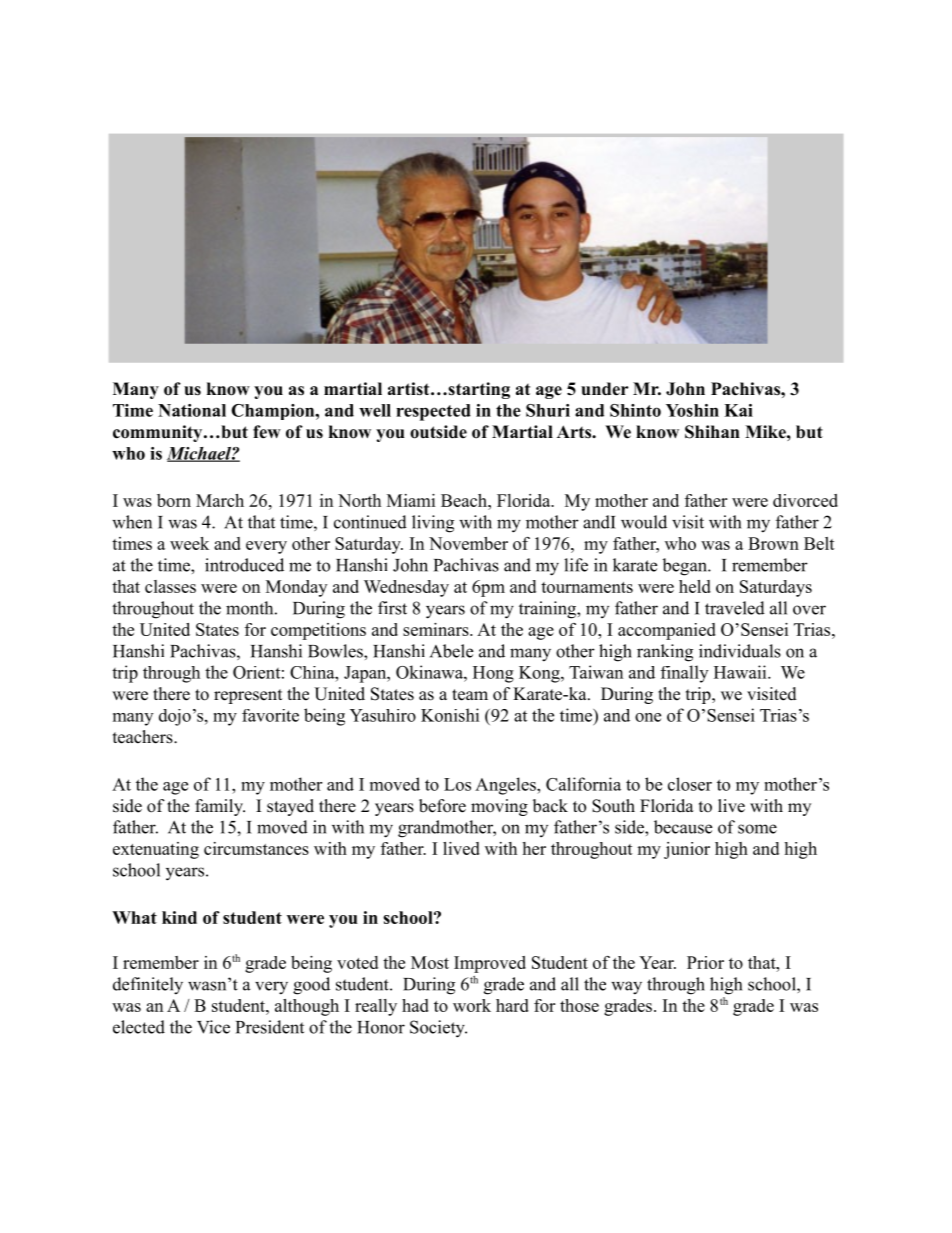 This page has height=1233, width=952. I want to click on seminars, so click(437, 629).
